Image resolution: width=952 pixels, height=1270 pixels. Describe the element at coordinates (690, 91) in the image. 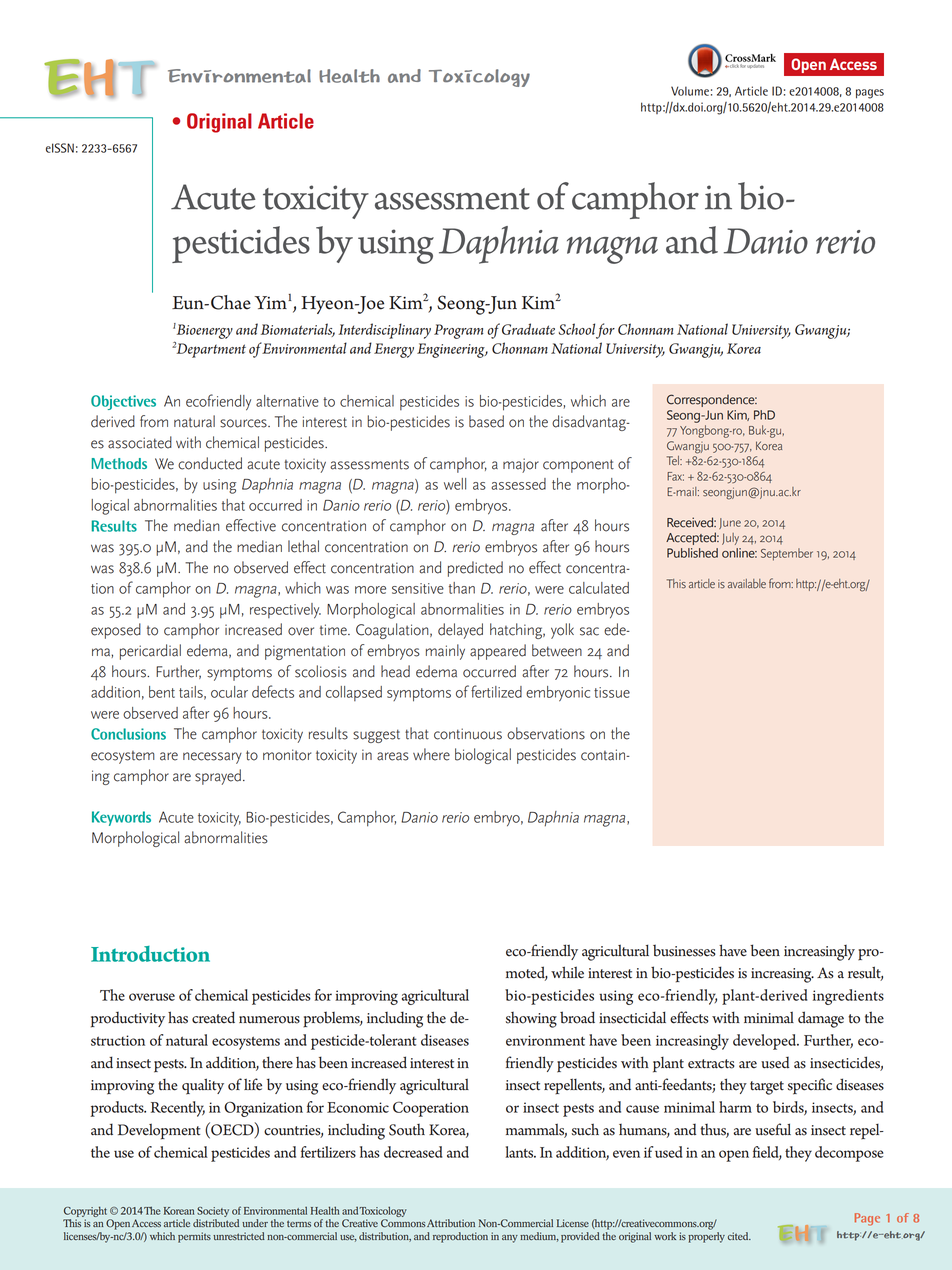

I see `Volume` at that location.
